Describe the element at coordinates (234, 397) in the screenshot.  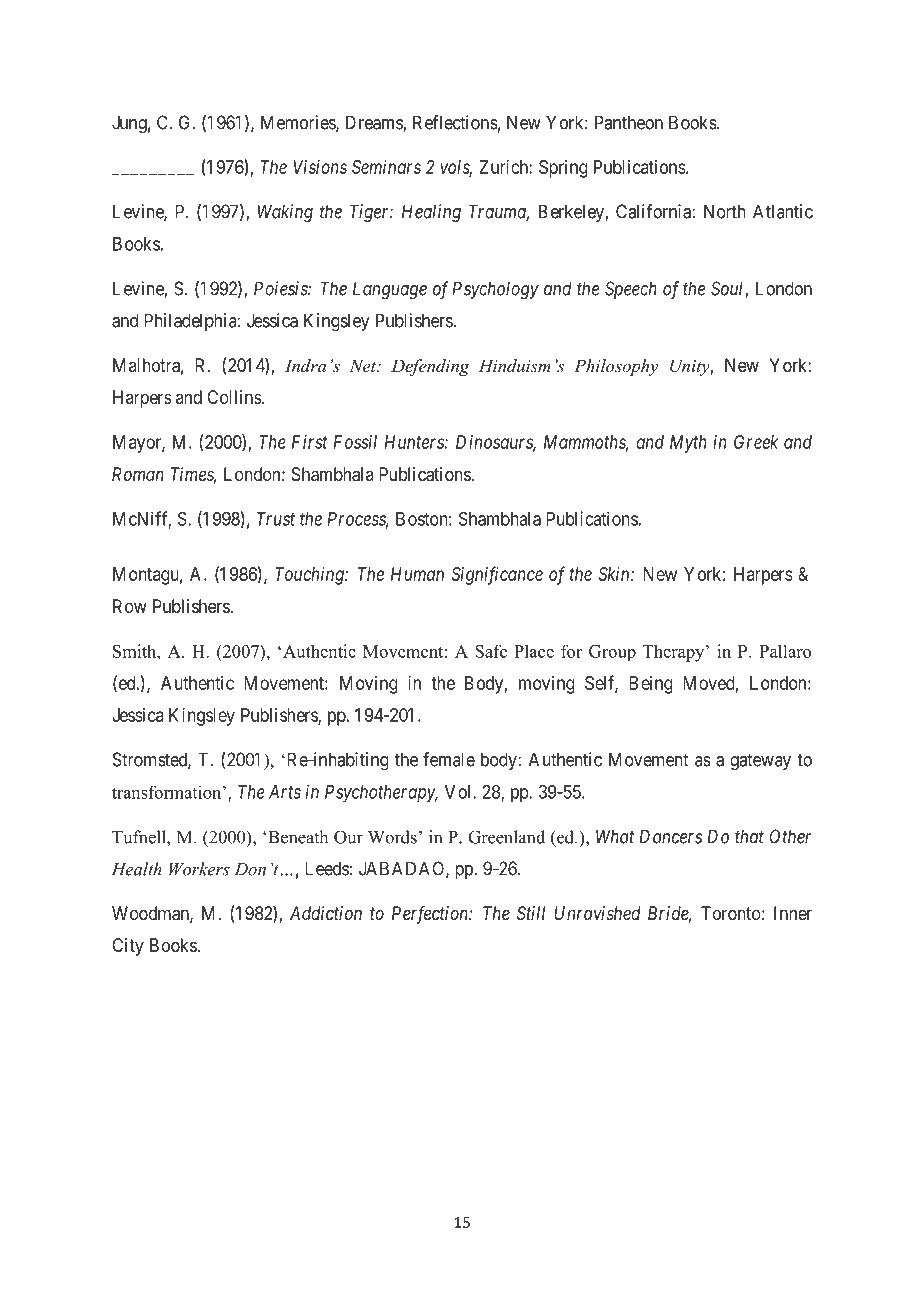
I see `Collins` at that location.
